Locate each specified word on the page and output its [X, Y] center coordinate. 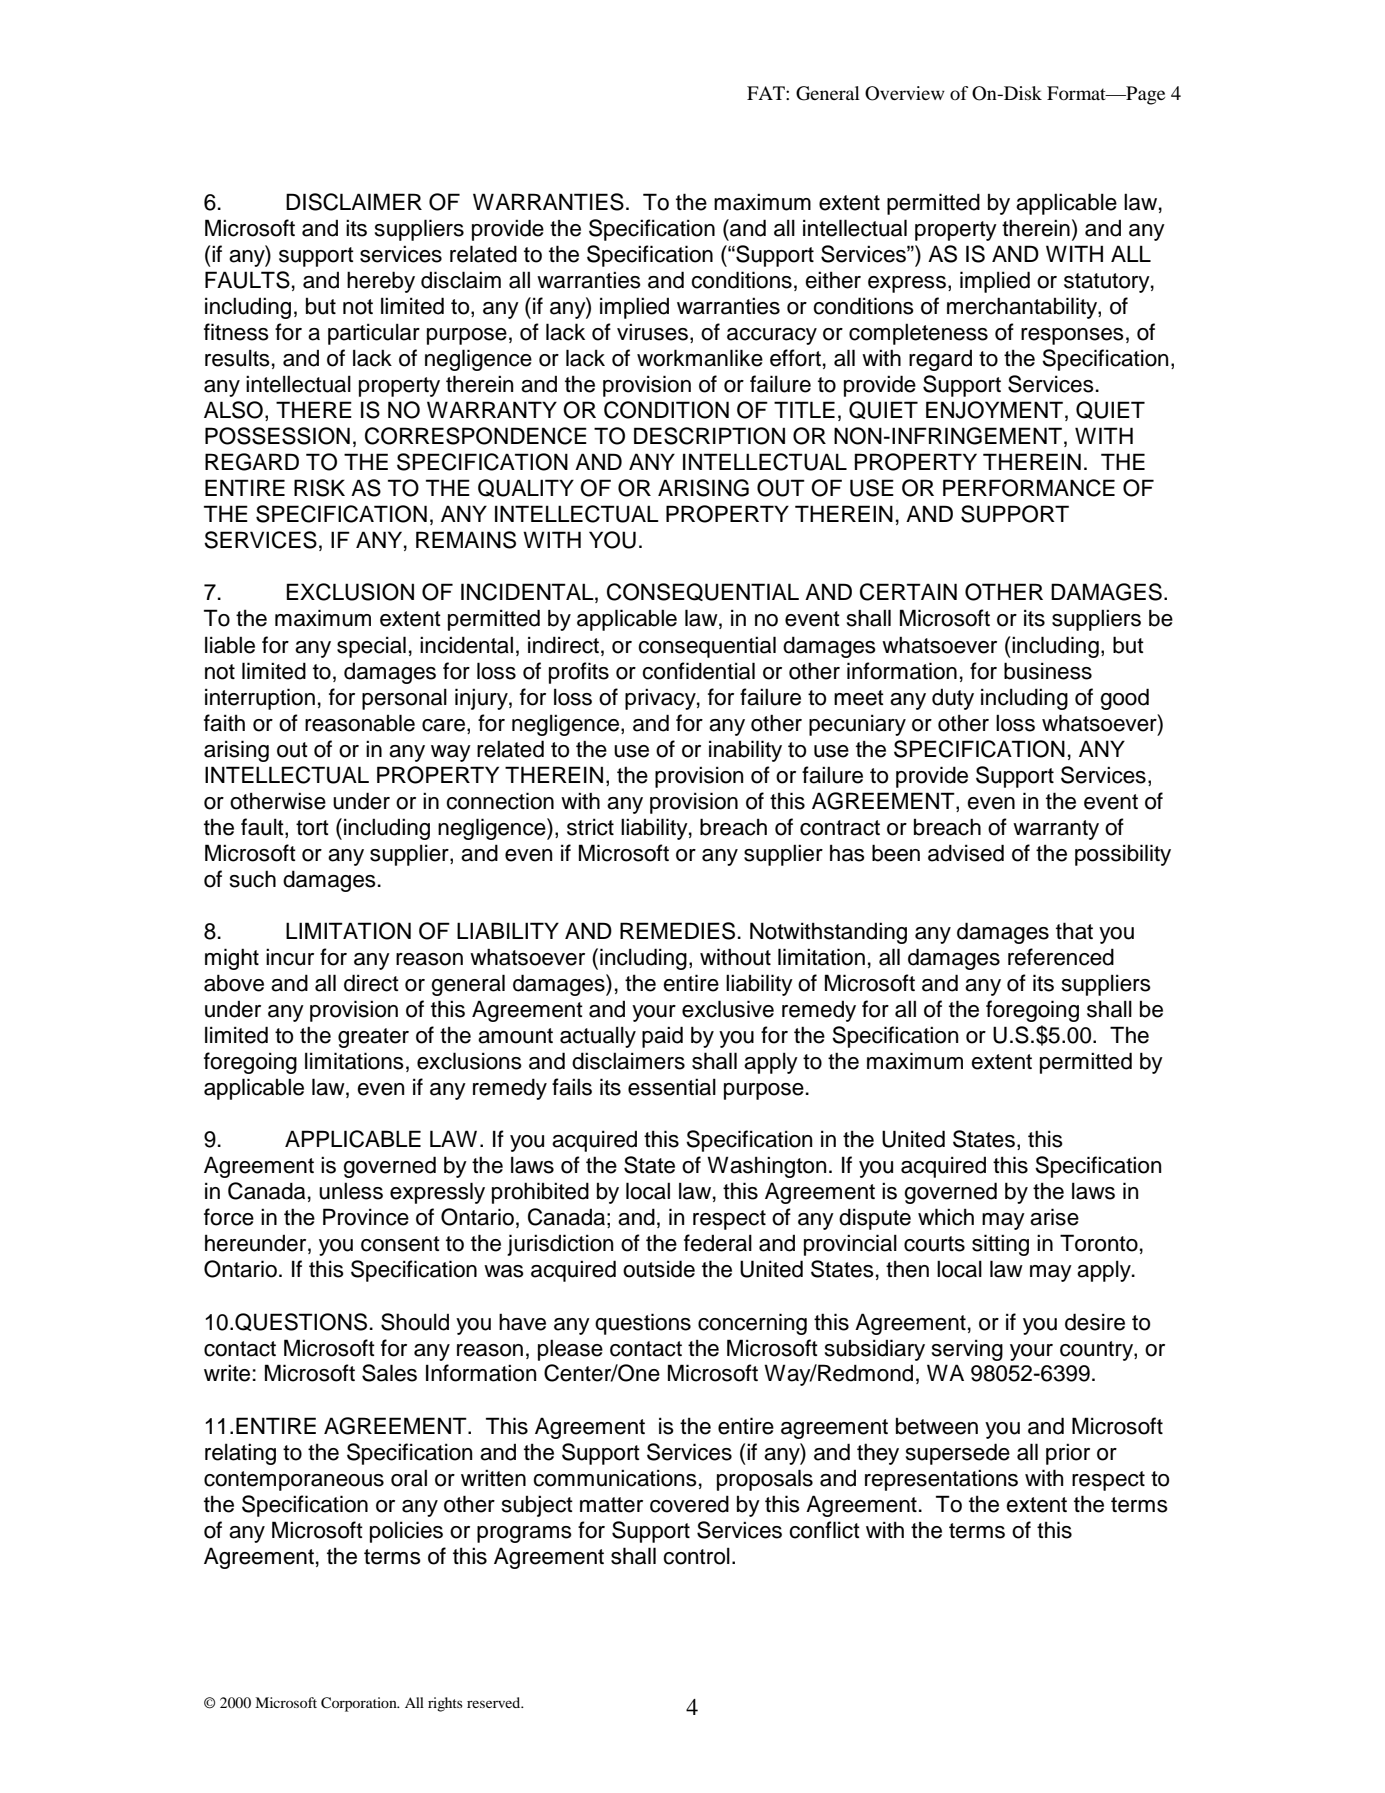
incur [290, 957]
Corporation [360, 1704]
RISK [319, 488]
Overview [905, 93]
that [1074, 931]
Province [366, 1217]
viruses [652, 332]
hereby [381, 282]
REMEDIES [677, 931]
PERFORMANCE [1029, 488]
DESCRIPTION [709, 436]
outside [659, 1269]
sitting [1000, 1245]
